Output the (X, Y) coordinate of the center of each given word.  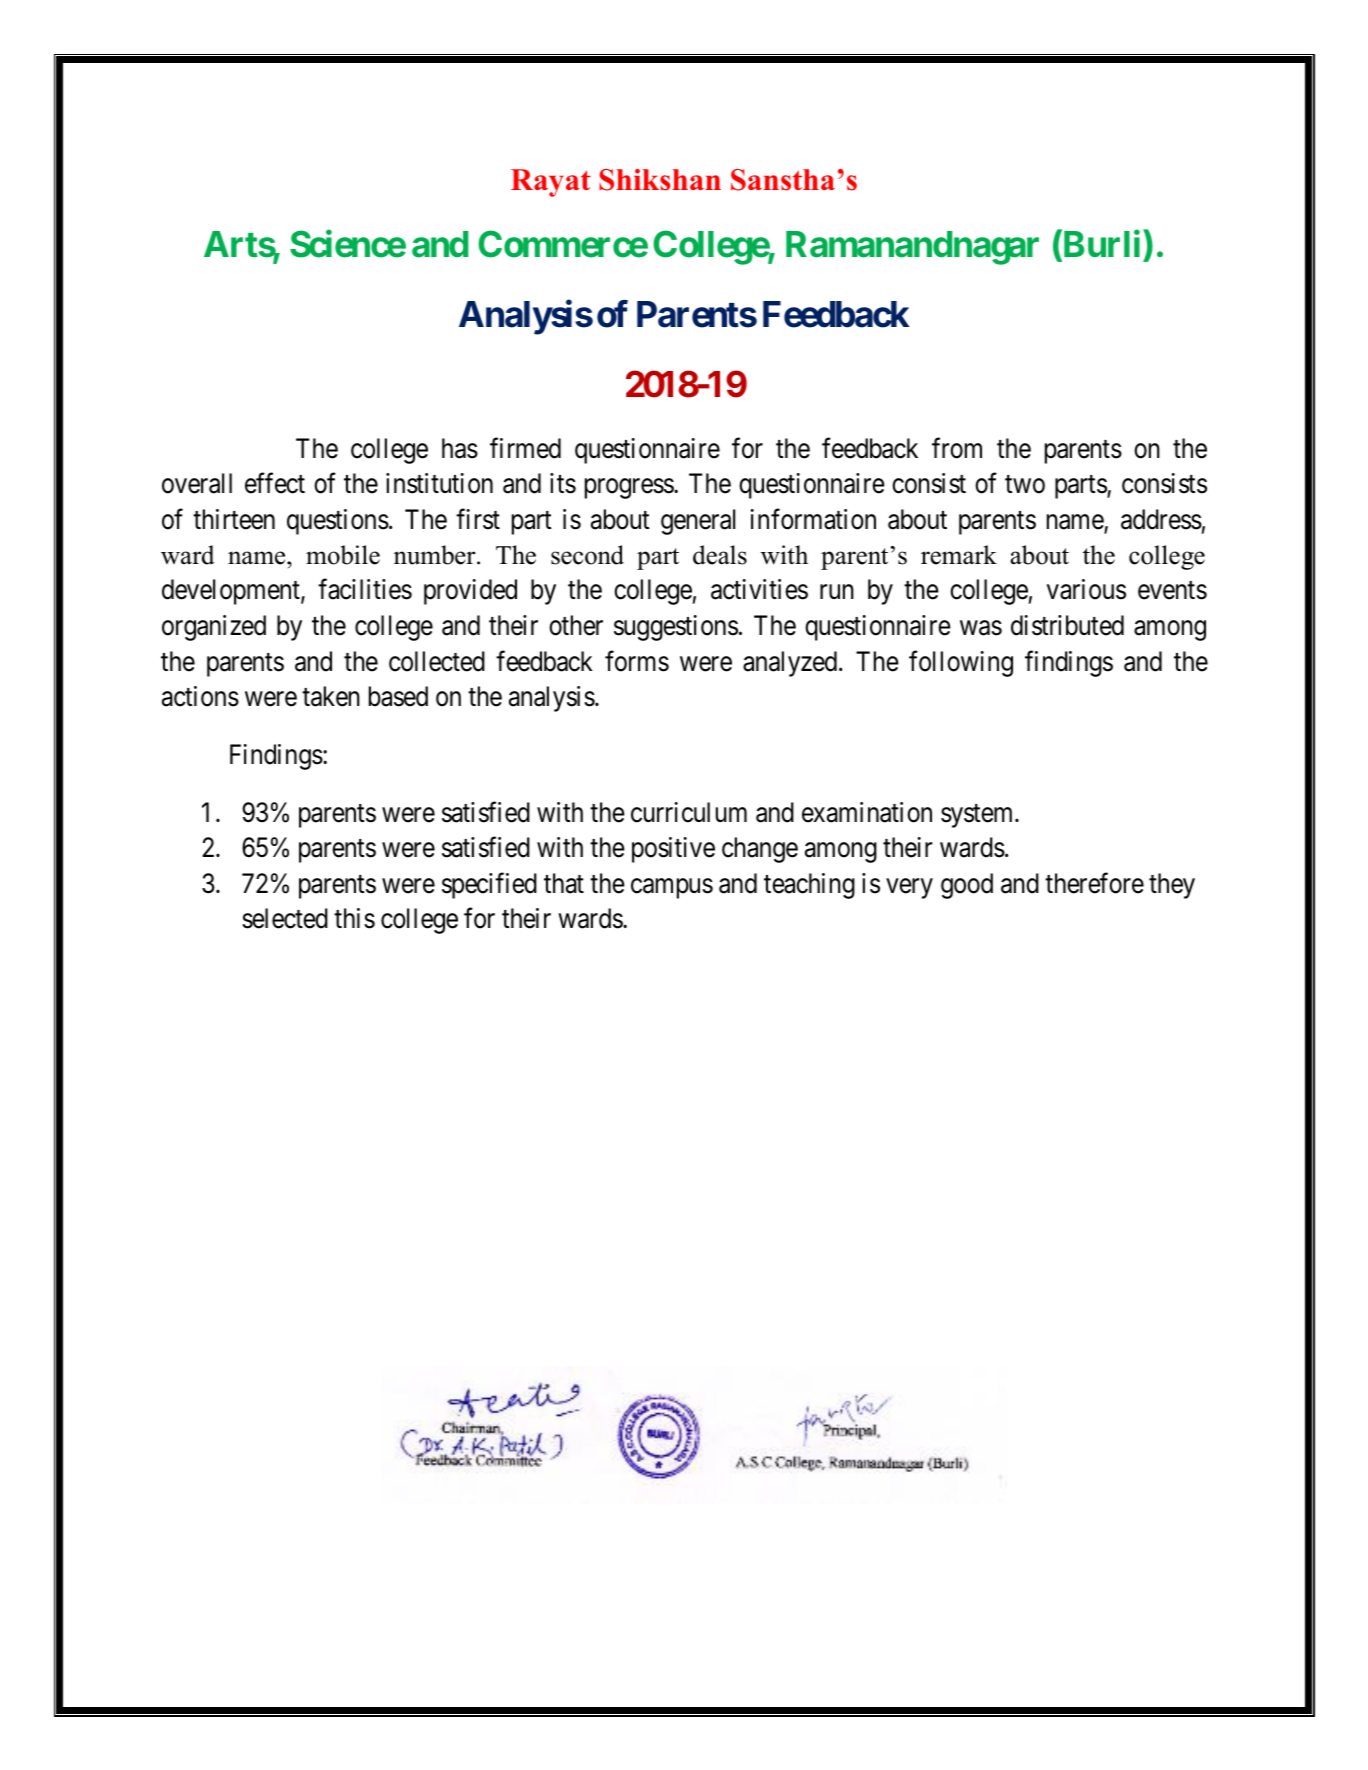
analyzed (791, 664)
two (1025, 485)
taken (331, 696)
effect (275, 483)
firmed (525, 448)
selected (285, 918)
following (961, 663)
